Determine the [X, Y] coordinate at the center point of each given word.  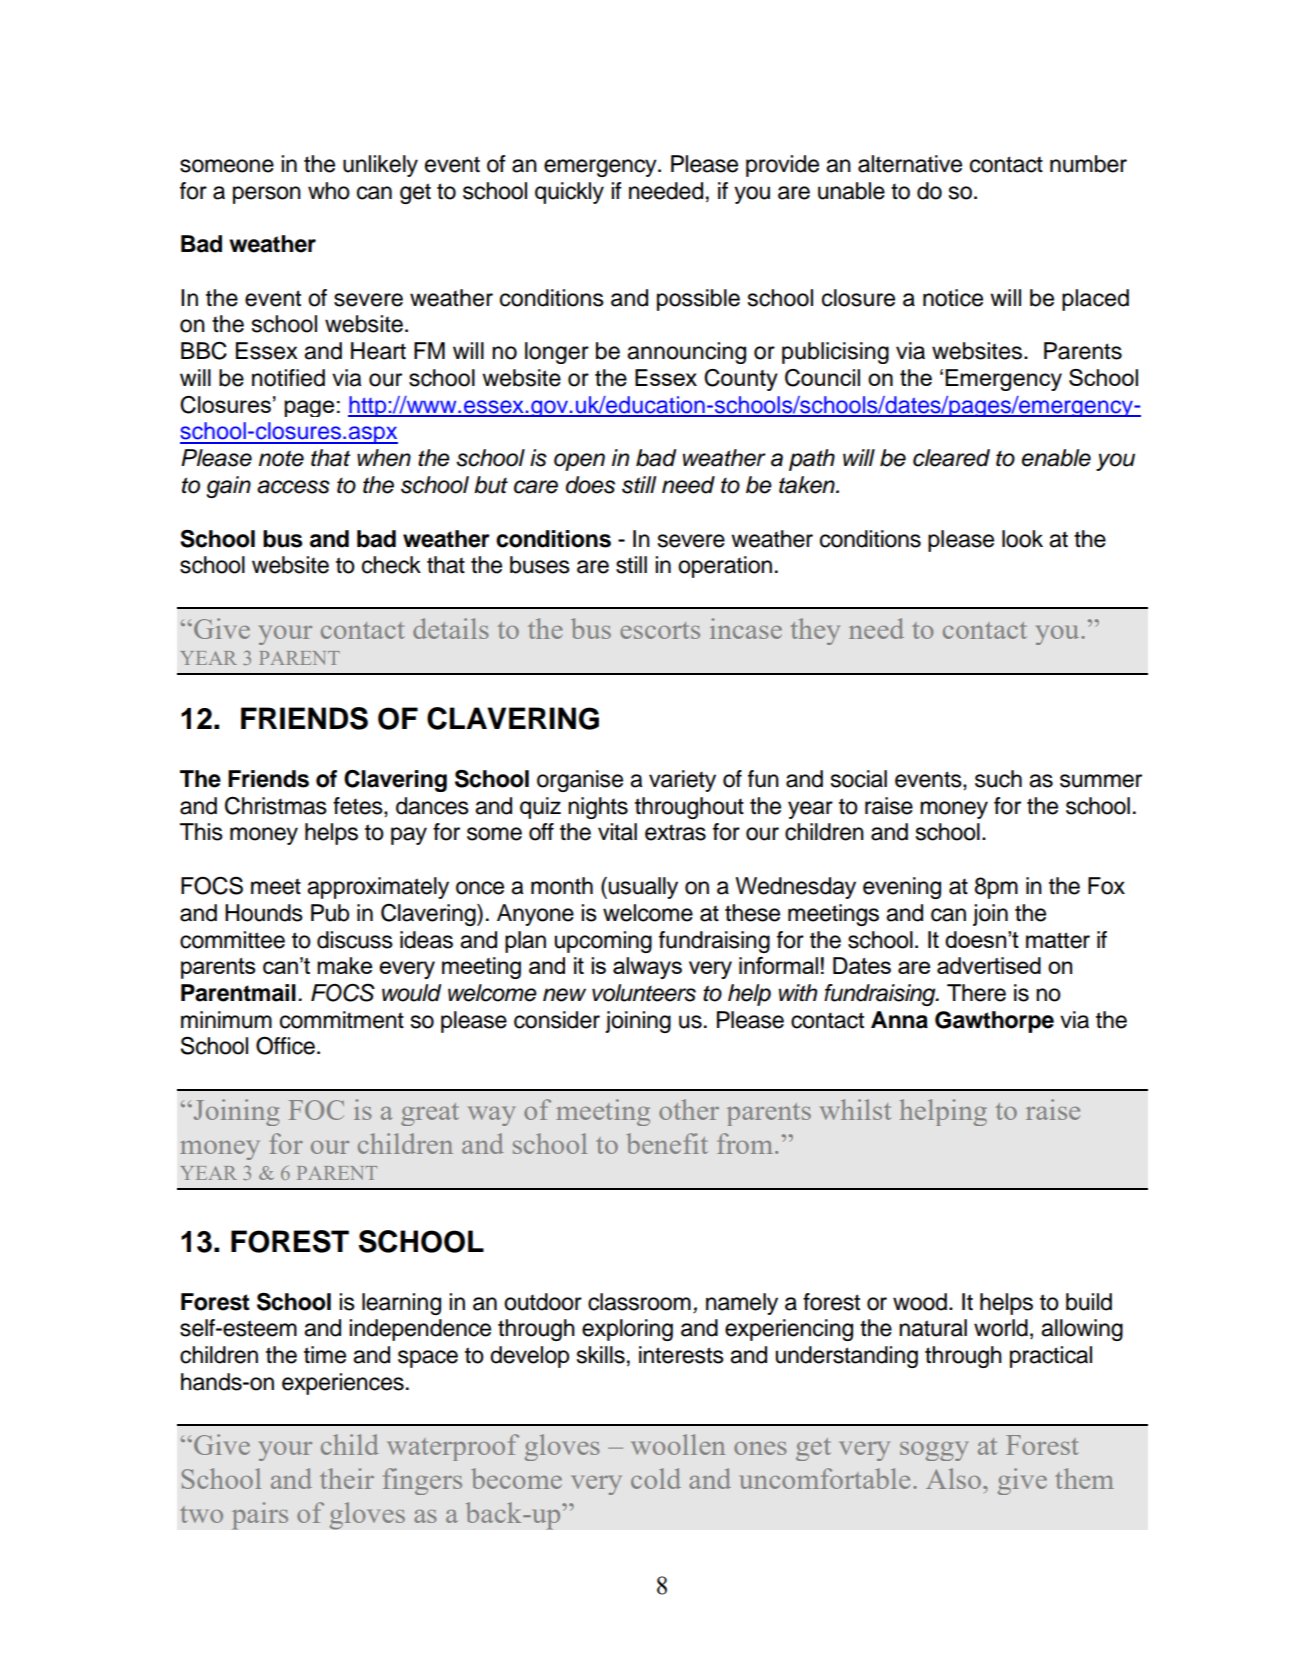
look [1022, 539]
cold [656, 1478]
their [347, 1478]
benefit [667, 1143]
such [998, 779]
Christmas [276, 805]
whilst [855, 1109]
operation [725, 567]
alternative [910, 164]
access [293, 487]
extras [675, 832]
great [430, 1114]
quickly [569, 193]
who [329, 191]
